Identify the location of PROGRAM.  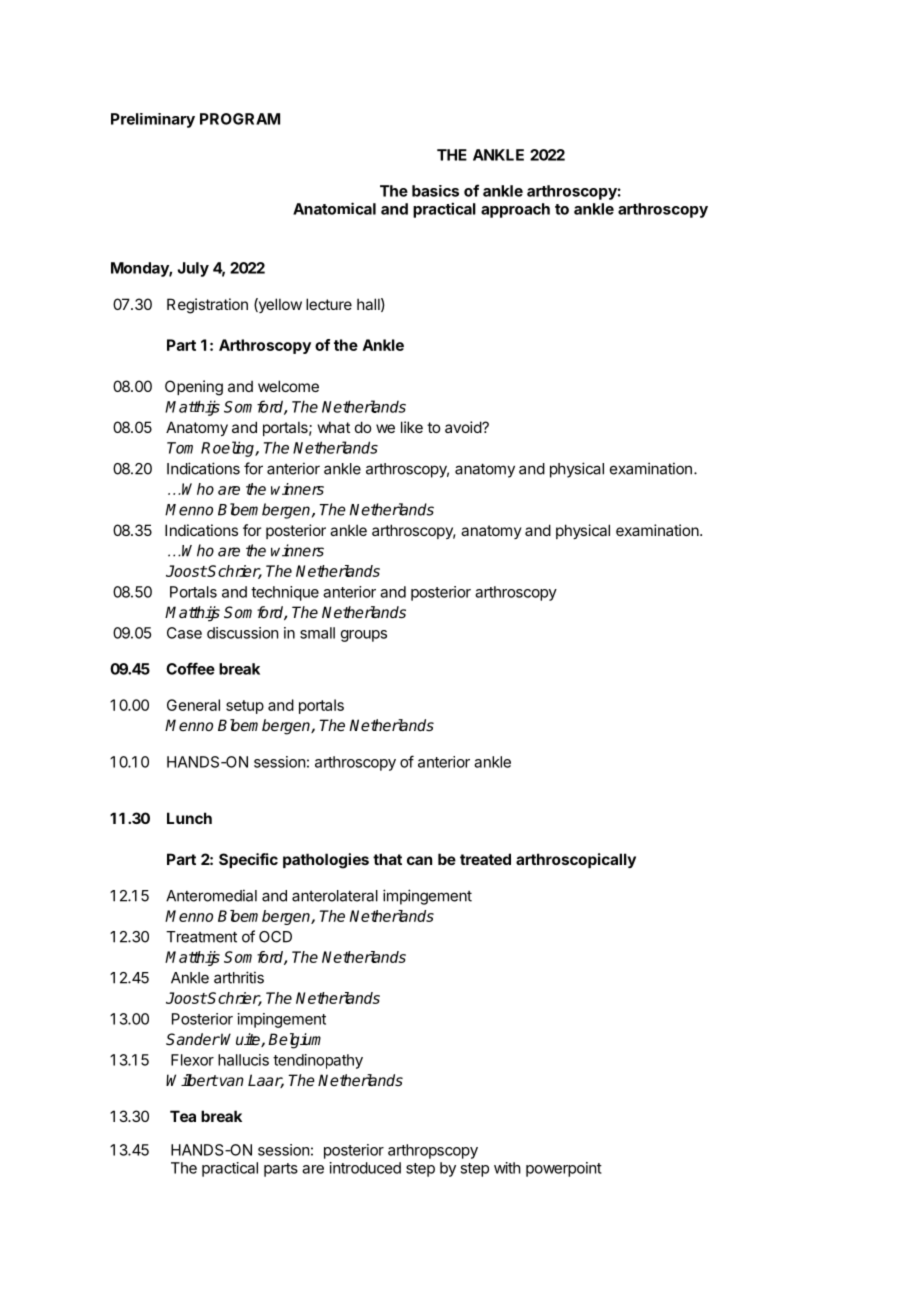
(240, 119).
